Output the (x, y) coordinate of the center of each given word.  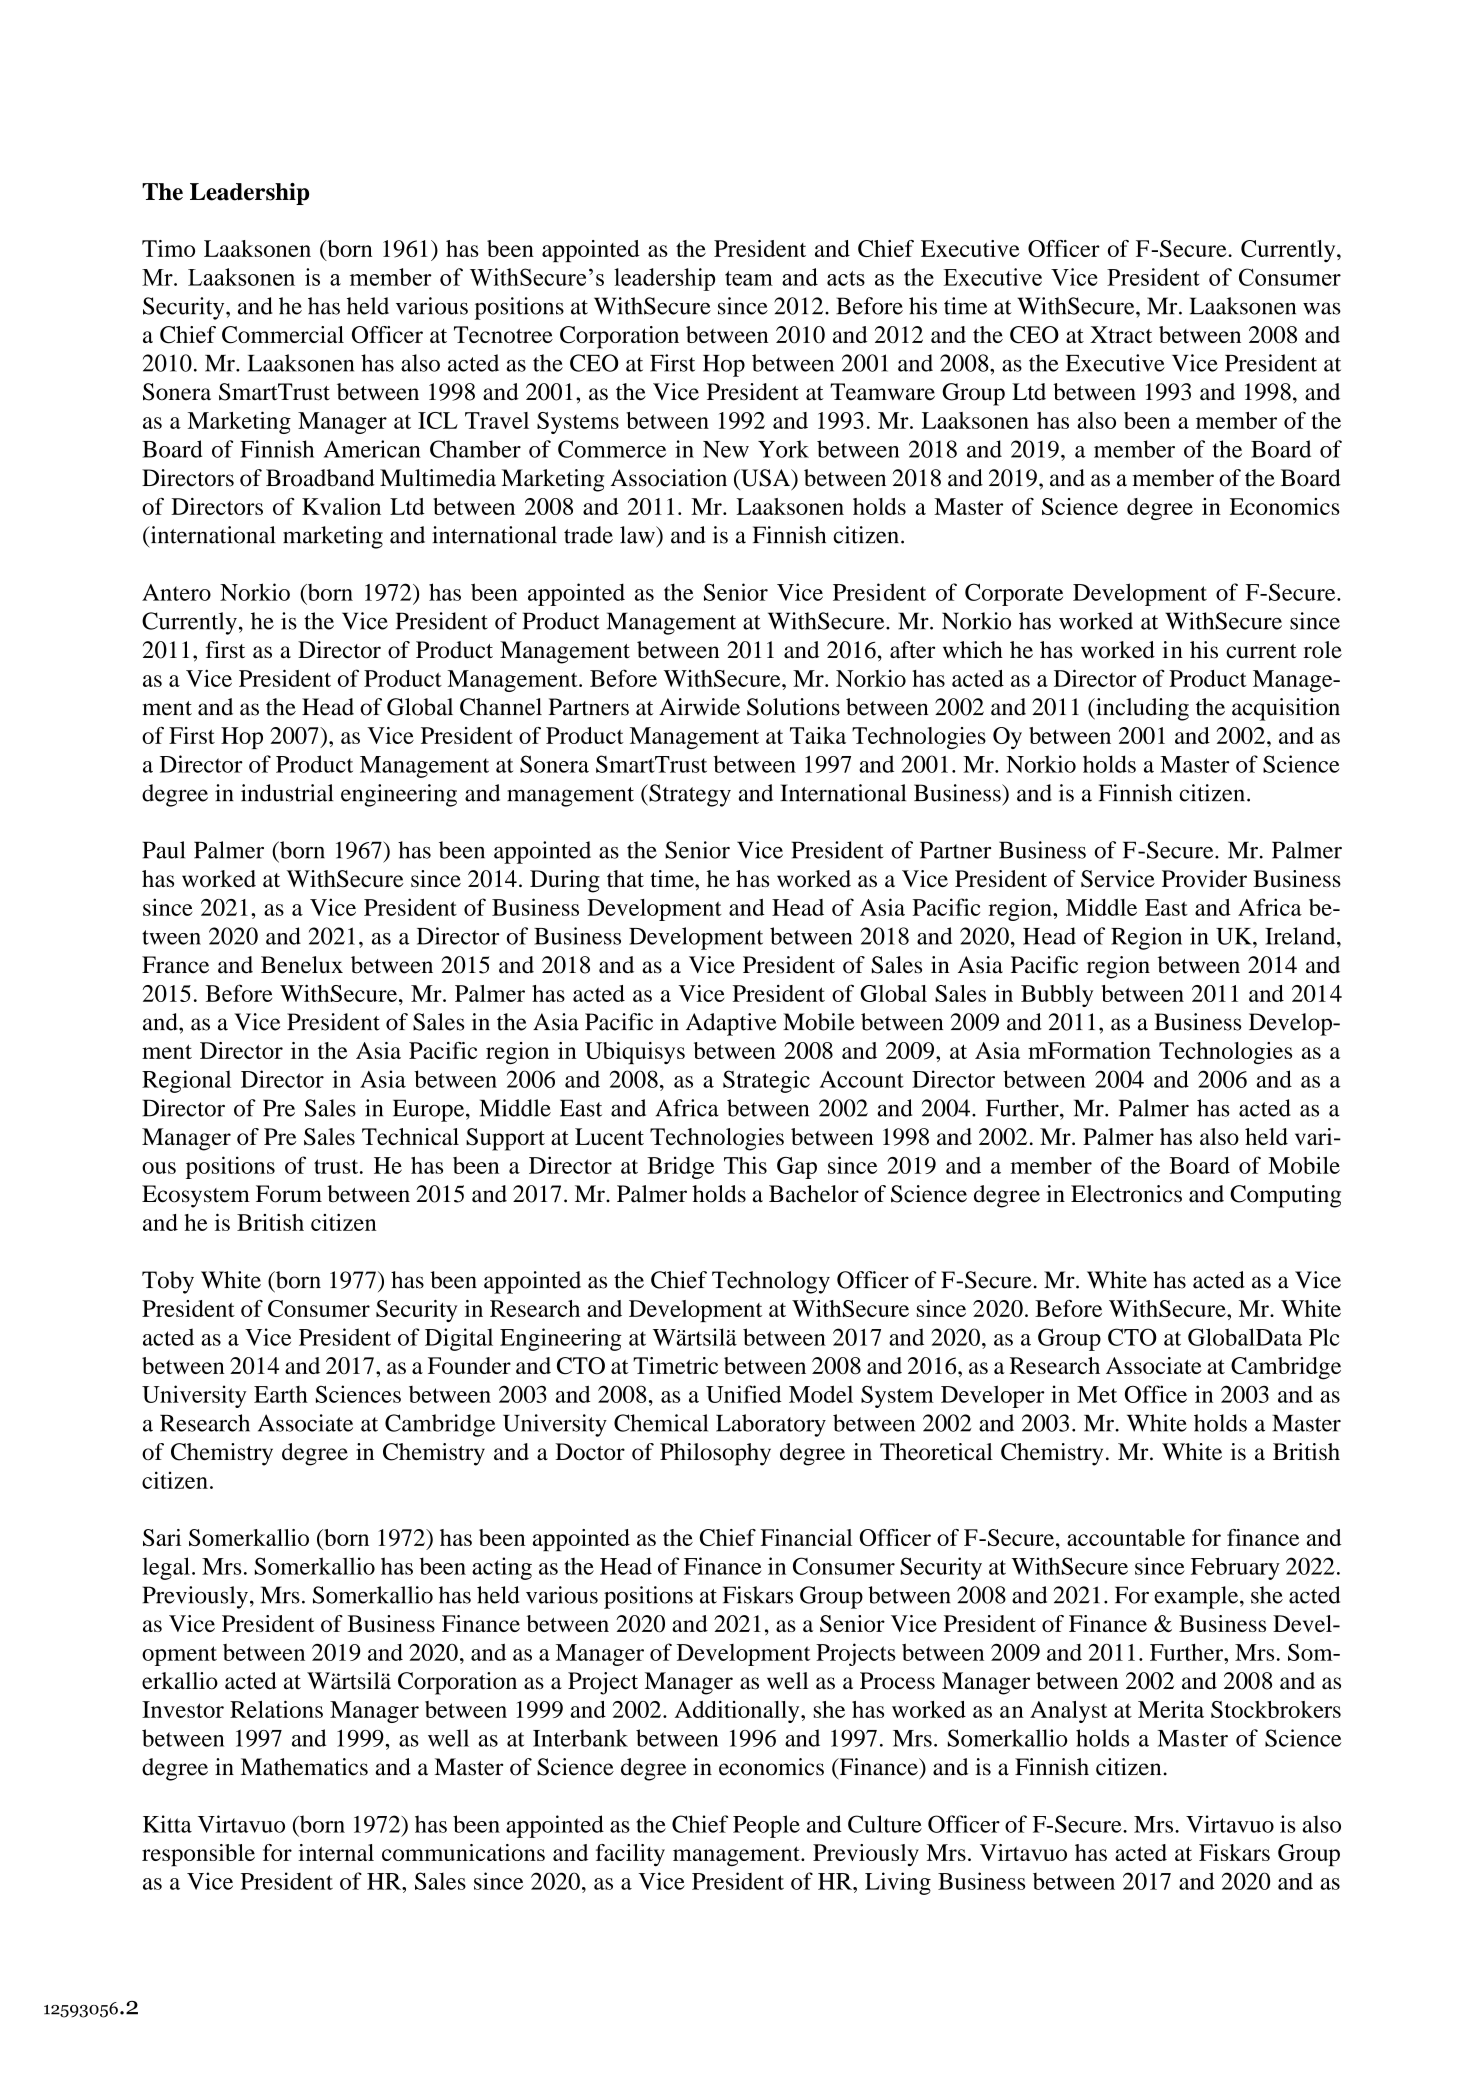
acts (846, 278)
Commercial (283, 335)
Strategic (766, 1081)
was (1322, 308)
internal (336, 1852)
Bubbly (1057, 996)
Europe (430, 1110)
